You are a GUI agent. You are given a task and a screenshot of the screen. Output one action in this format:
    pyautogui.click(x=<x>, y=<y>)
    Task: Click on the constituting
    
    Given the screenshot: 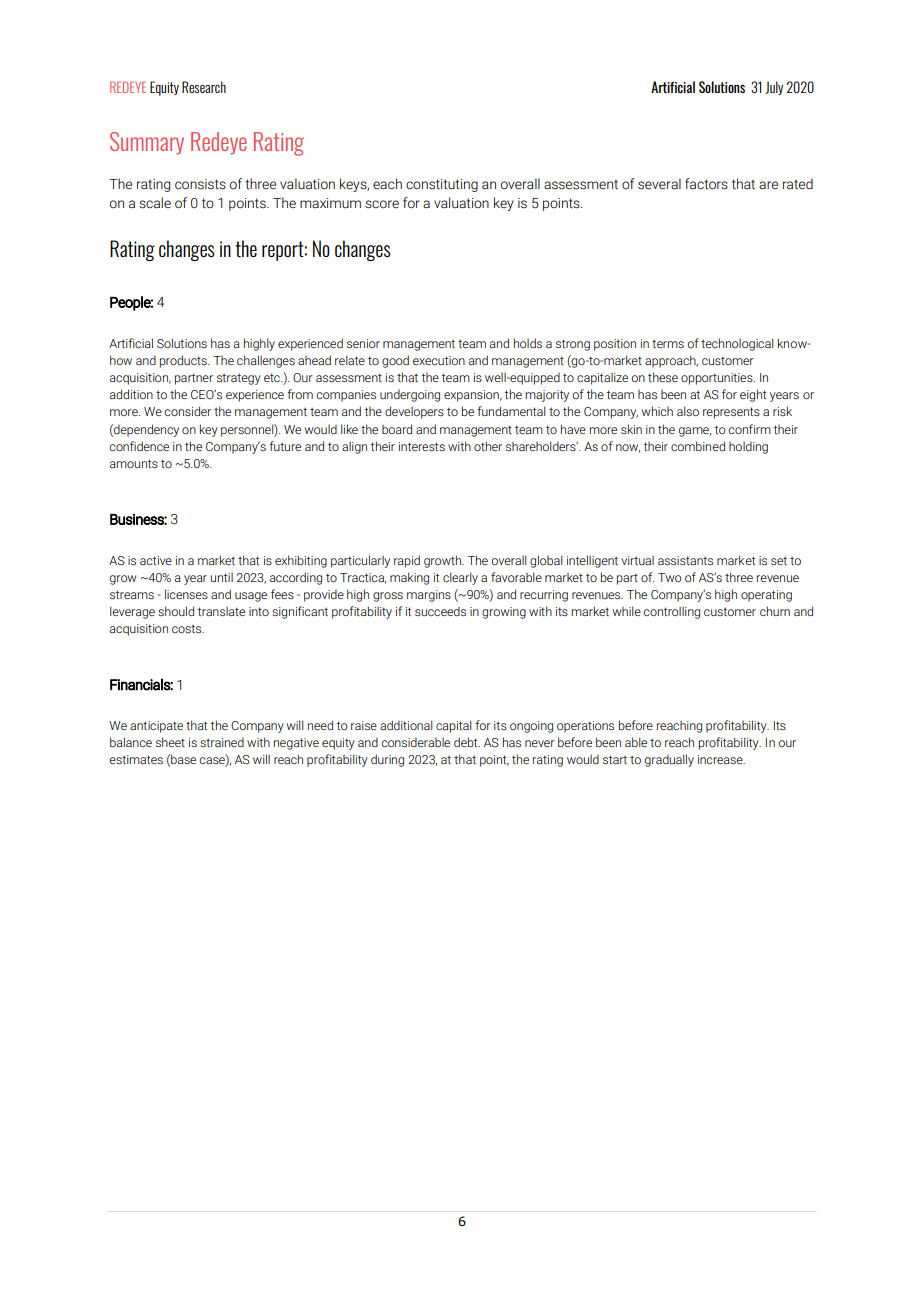 What is the action you would take?
    pyautogui.click(x=442, y=185)
